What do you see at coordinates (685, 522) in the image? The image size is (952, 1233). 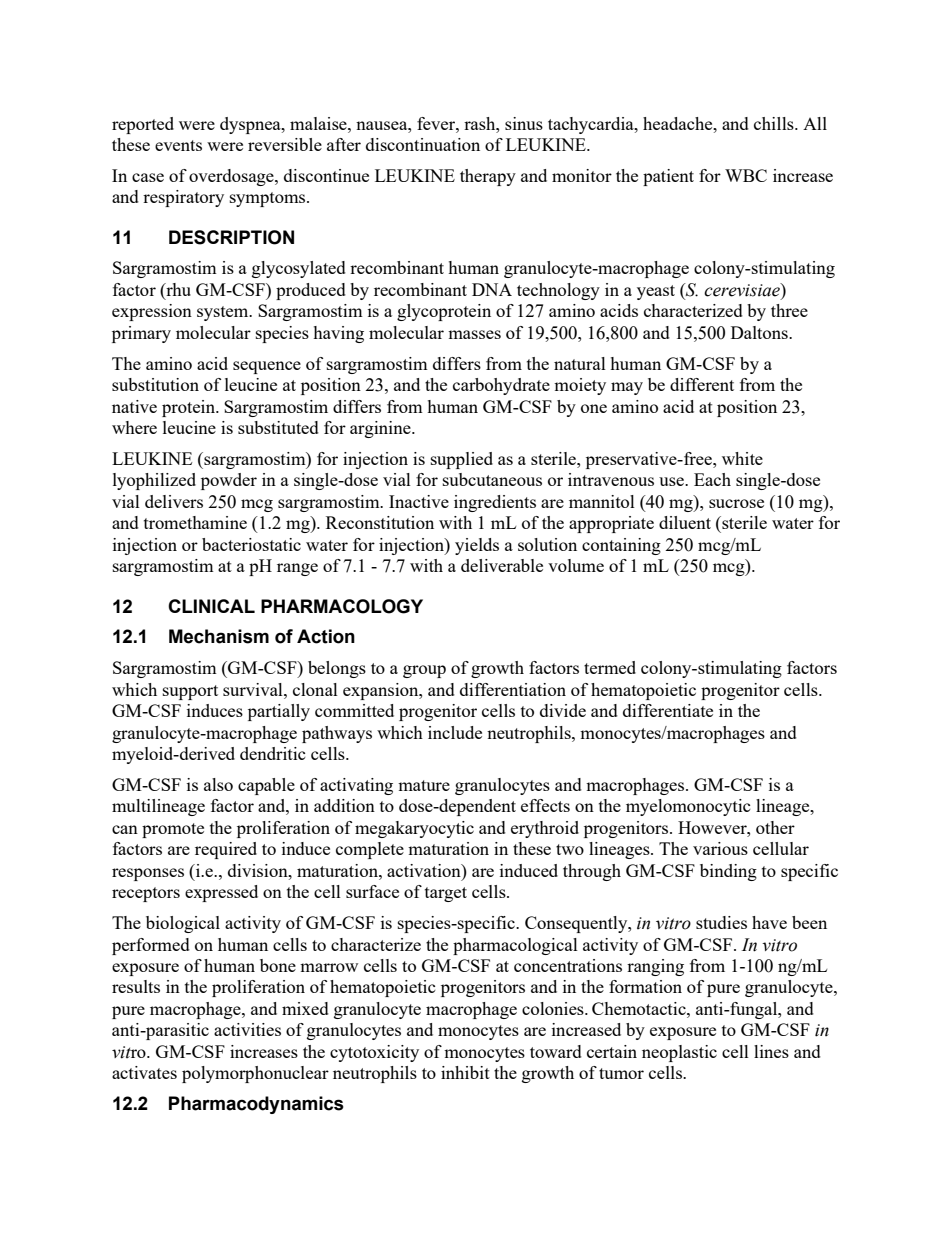 I see `diluent` at bounding box center [685, 522].
